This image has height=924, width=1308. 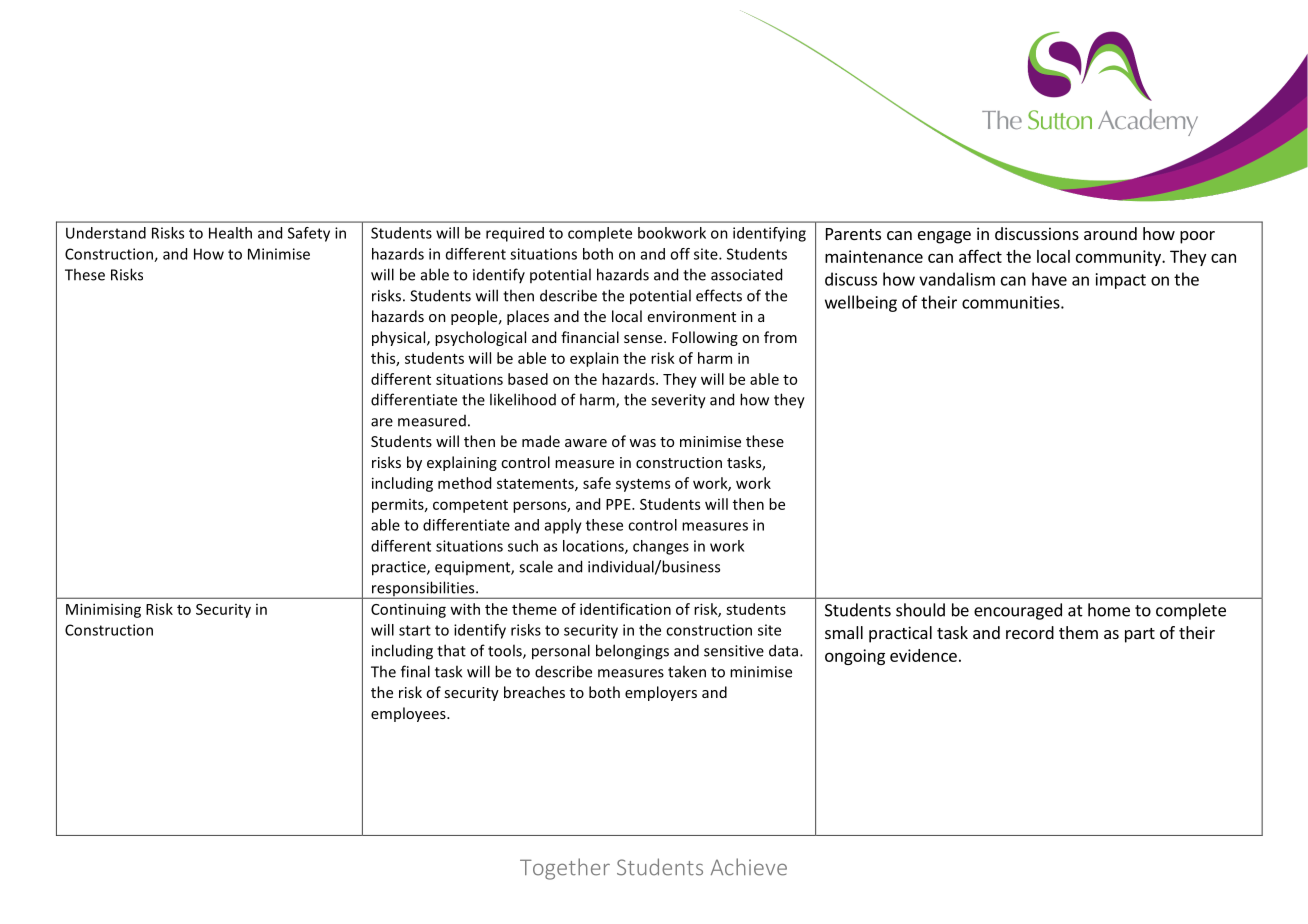 What do you see at coordinates (661, 693) in the image?
I see `employers` at bounding box center [661, 693].
